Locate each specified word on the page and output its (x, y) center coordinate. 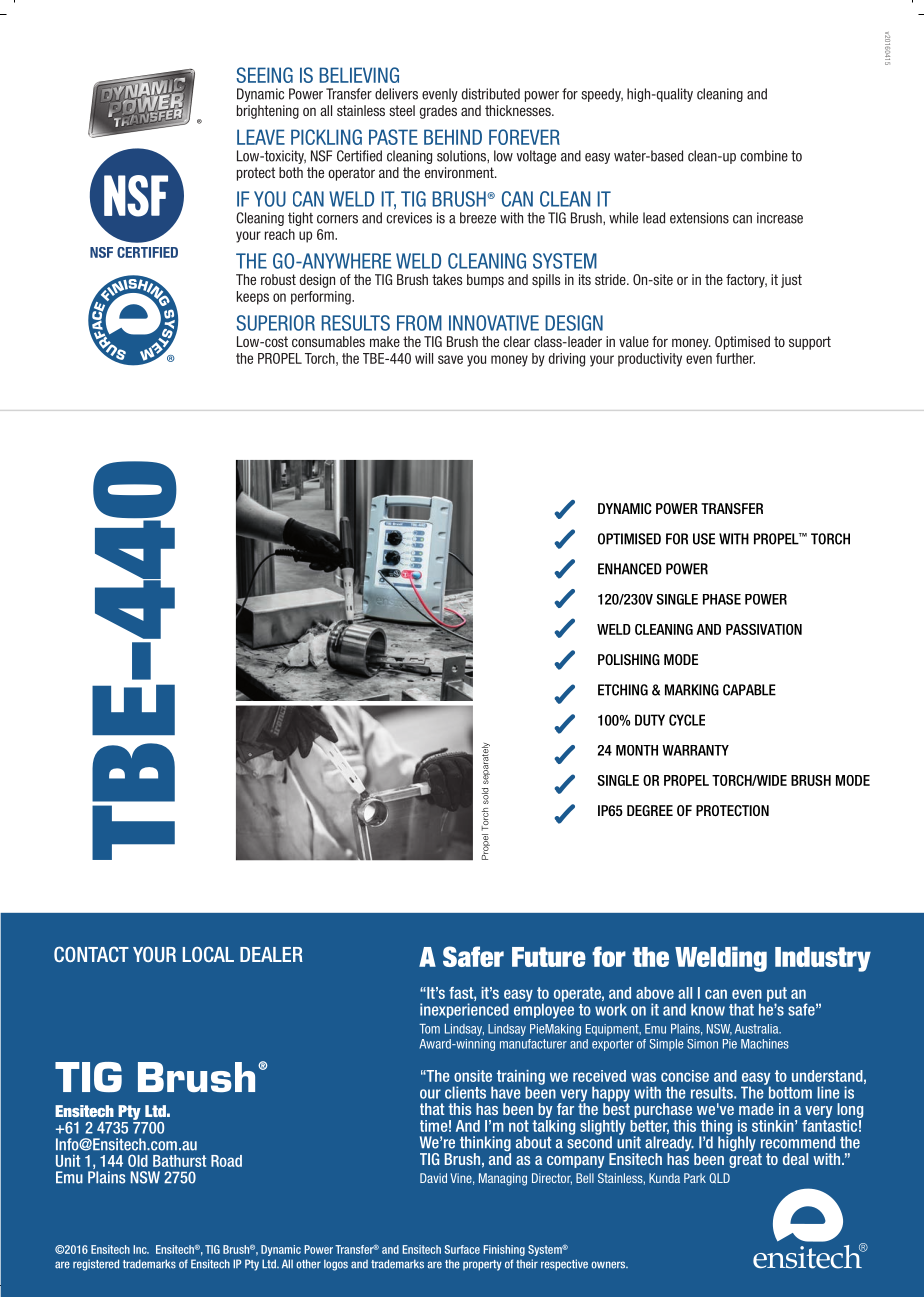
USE (704, 539)
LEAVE (261, 137)
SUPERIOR (276, 323)
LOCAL (208, 954)
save (450, 359)
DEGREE (650, 810)
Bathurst (180, 1161)
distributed (491, 94)
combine (764, 156)
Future (549, 957)
